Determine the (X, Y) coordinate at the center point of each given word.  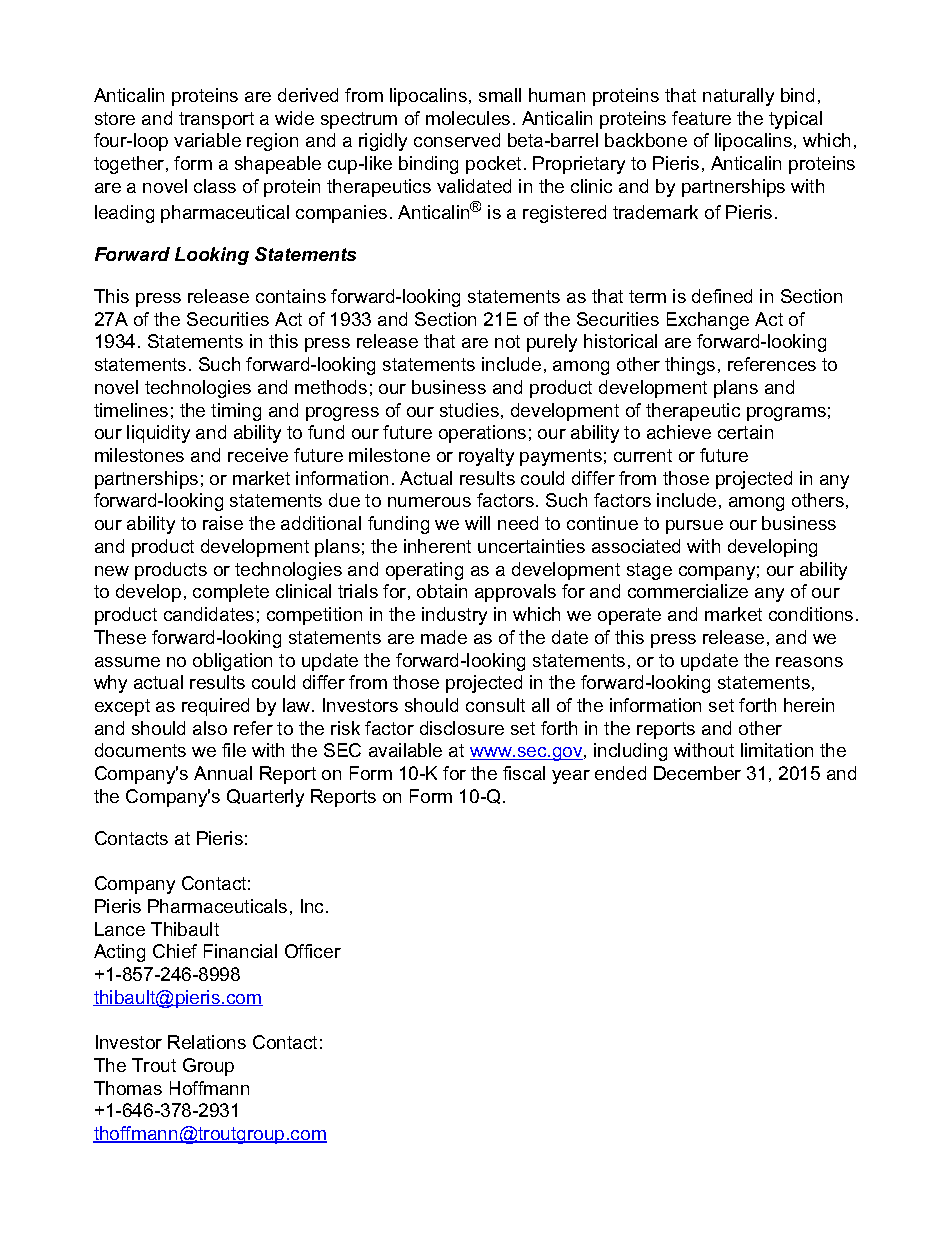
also (210, 728)
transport (216, 120)
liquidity (158, 434)
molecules (468, 118)
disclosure (462, 728)
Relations (207, 1042)
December (697, 773)
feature (701, 118)
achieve (679, 432)
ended (620, 773)
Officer (313, 951)
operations (482, 434)
